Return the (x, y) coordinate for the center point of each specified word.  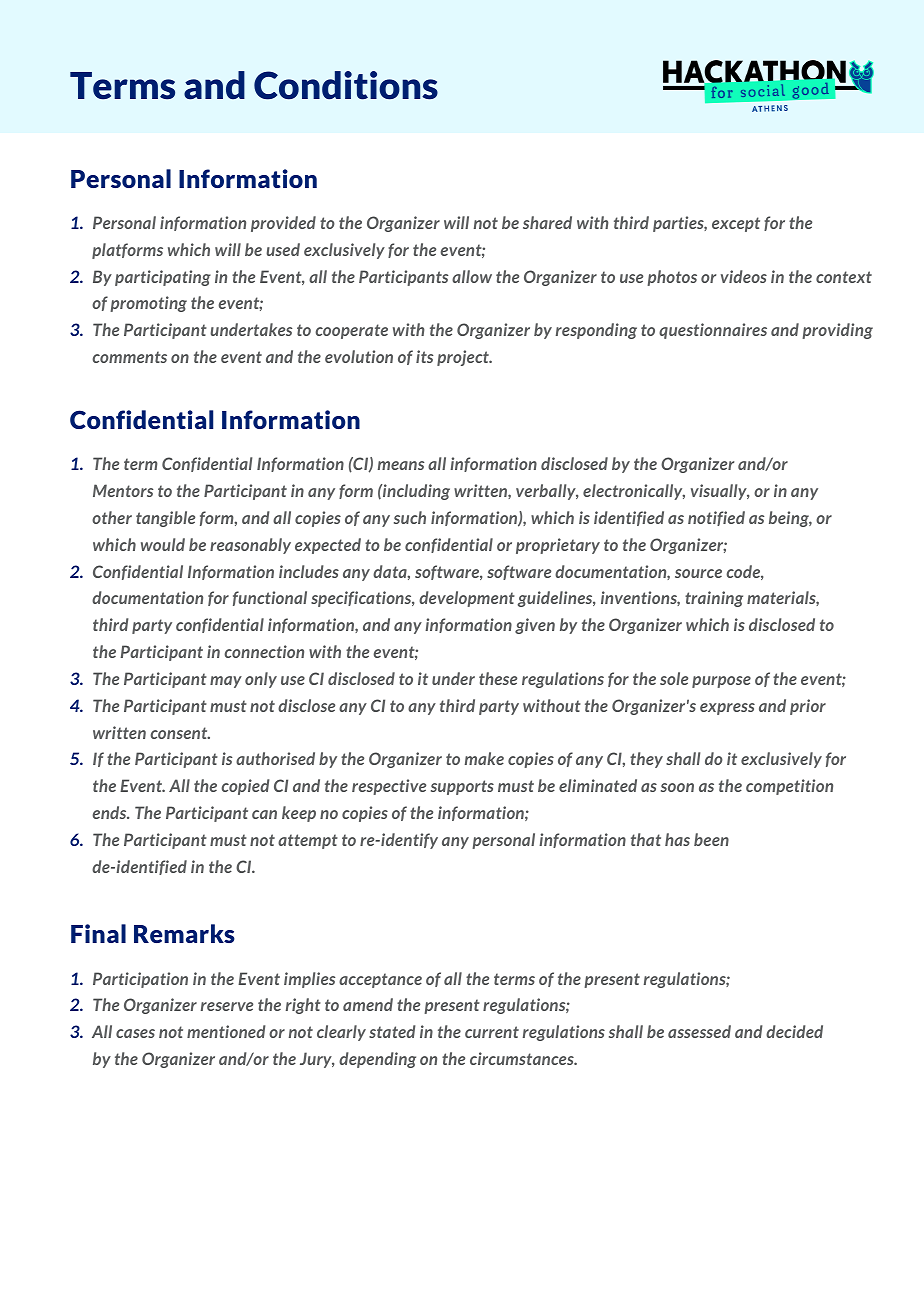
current (492, 1032)
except (736, 224)
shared (547, 222)
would (163, 544)
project (464, 358)
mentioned (226, 1031)
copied (245, 787)
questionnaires (713, 331)
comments (129, 357)
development (467, 599)
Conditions (346, 85)
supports (462, 787)
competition (789, 787)
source (698, 573)
